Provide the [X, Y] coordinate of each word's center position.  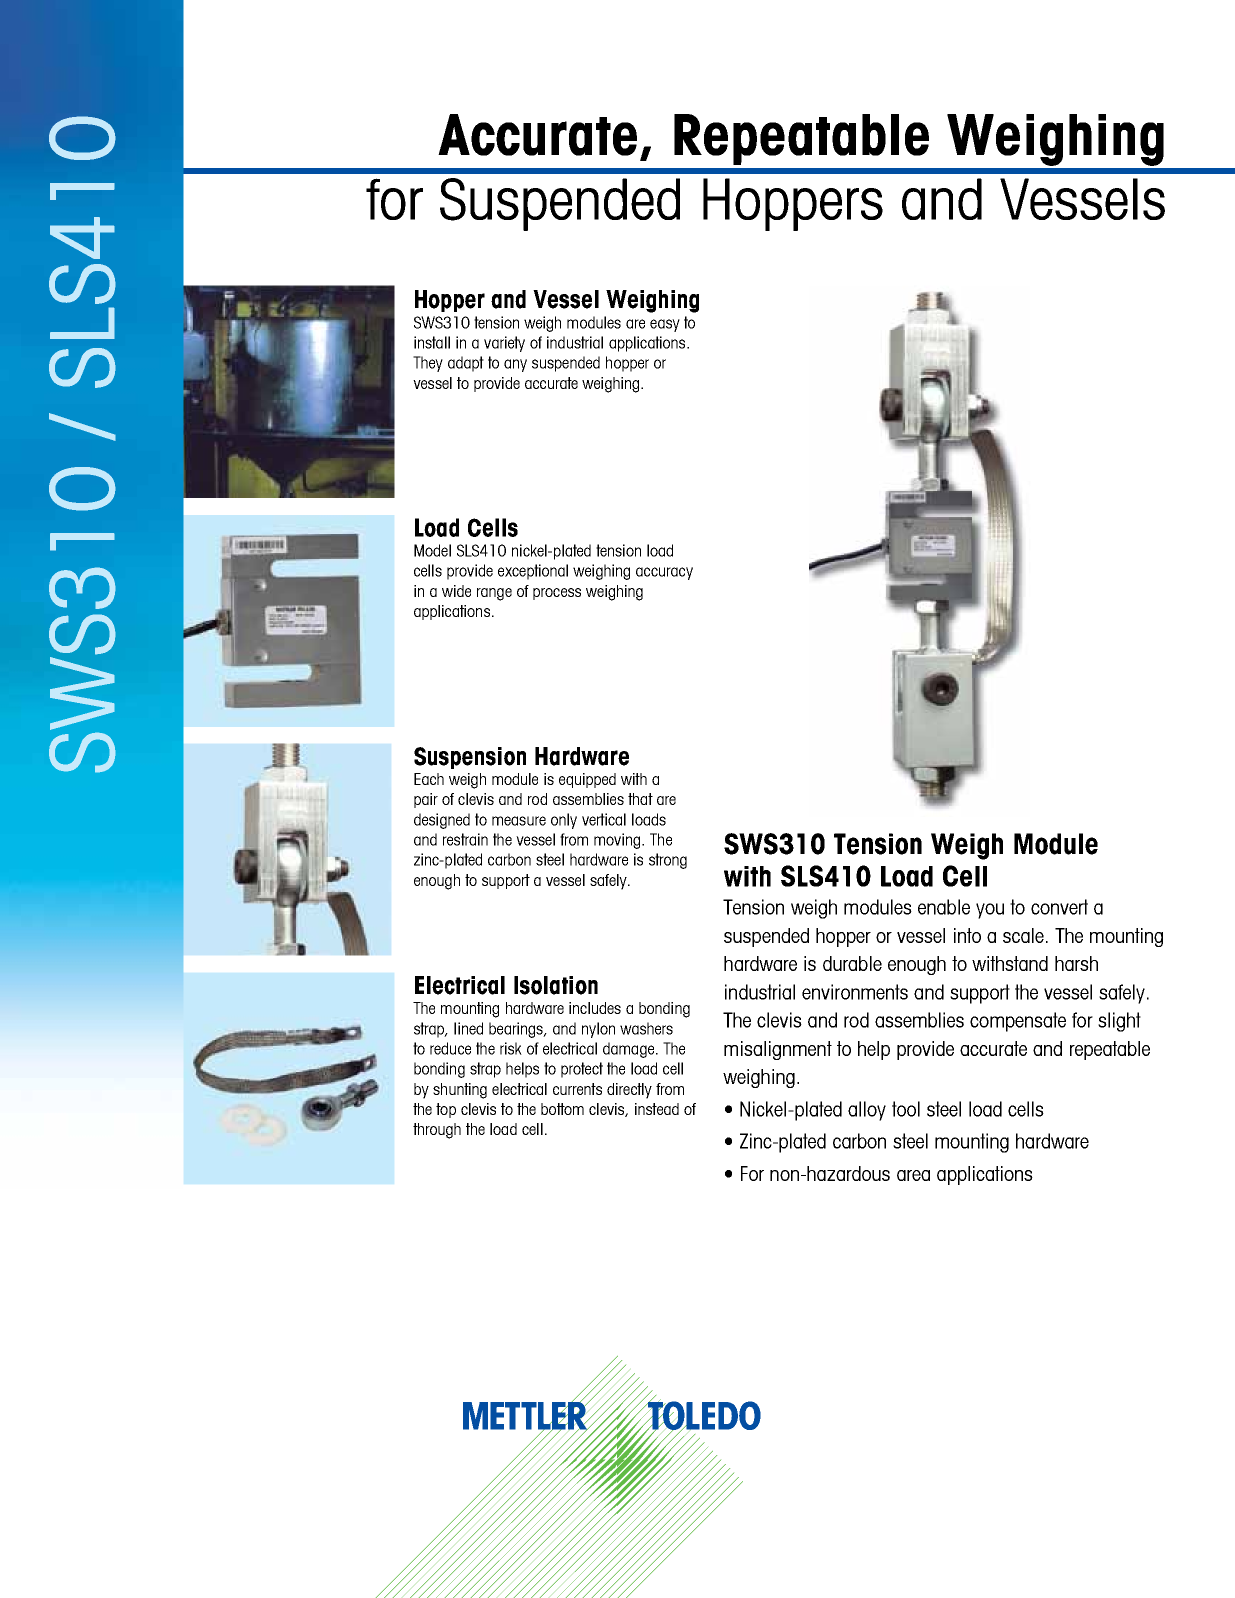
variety [504, 344]
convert [1059, 907]
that [640, 799]
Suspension [470, 758]
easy [665, 325]
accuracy [664, 573]
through [437, 1131]
